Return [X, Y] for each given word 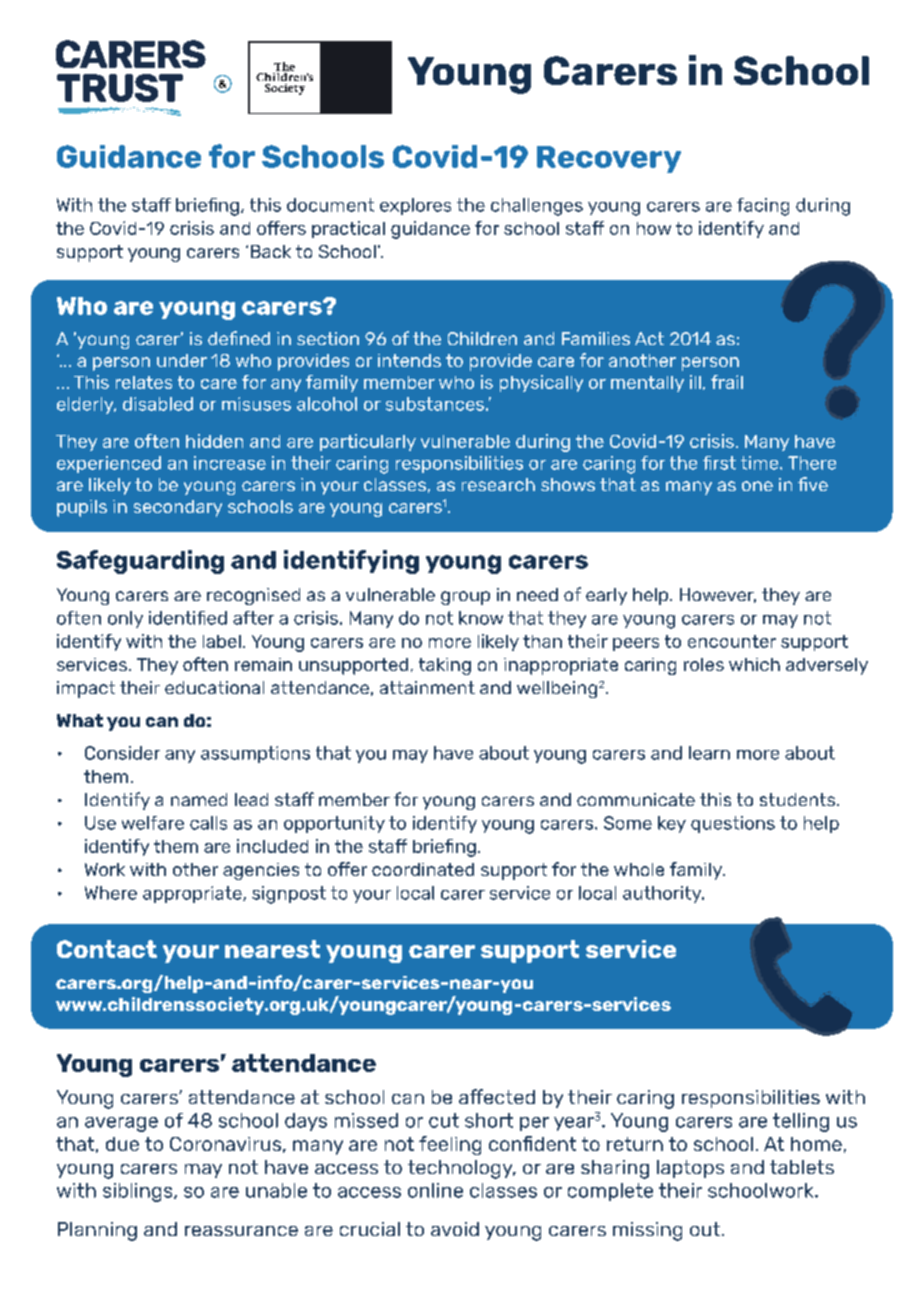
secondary [178, 508]
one [757, 486]
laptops [690, 1169]
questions [733, 824]
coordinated [423, 869]
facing [763, 207]
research [498, 484]
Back [271, 251]
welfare [153, 823]
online [435, 1190]
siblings [139, 1192]
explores [415, 206]
